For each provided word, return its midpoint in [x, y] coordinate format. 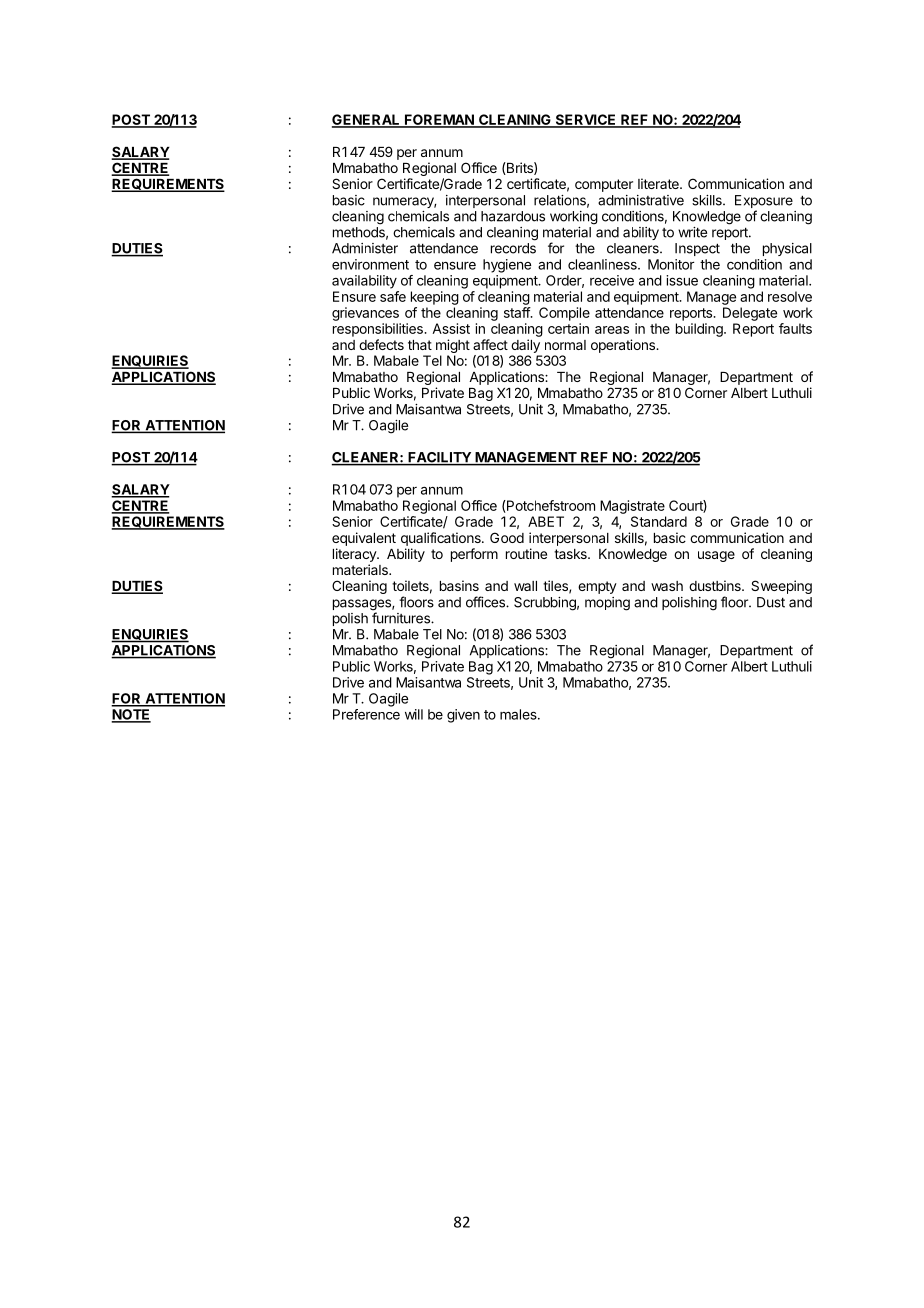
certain [568, 328]
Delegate [750, 314]
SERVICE [585, 120]
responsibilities [379, 330]
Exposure [764, 203]
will [414, 714]
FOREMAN [439, 120]
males [519, 714]
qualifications [442, 539]
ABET [546, 521]
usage [716, 556]
